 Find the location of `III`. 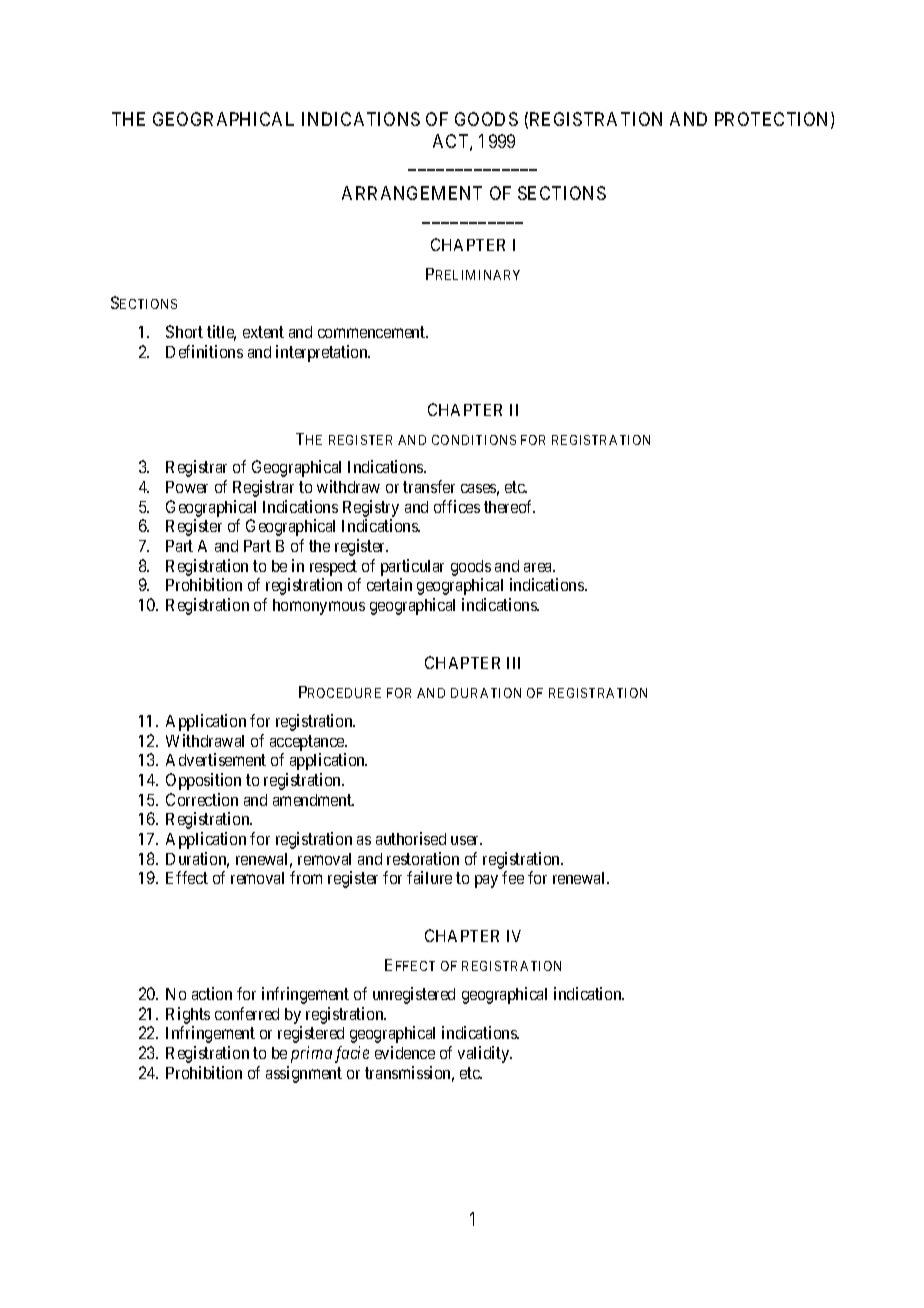

III is located at coordinates (513, 663).
